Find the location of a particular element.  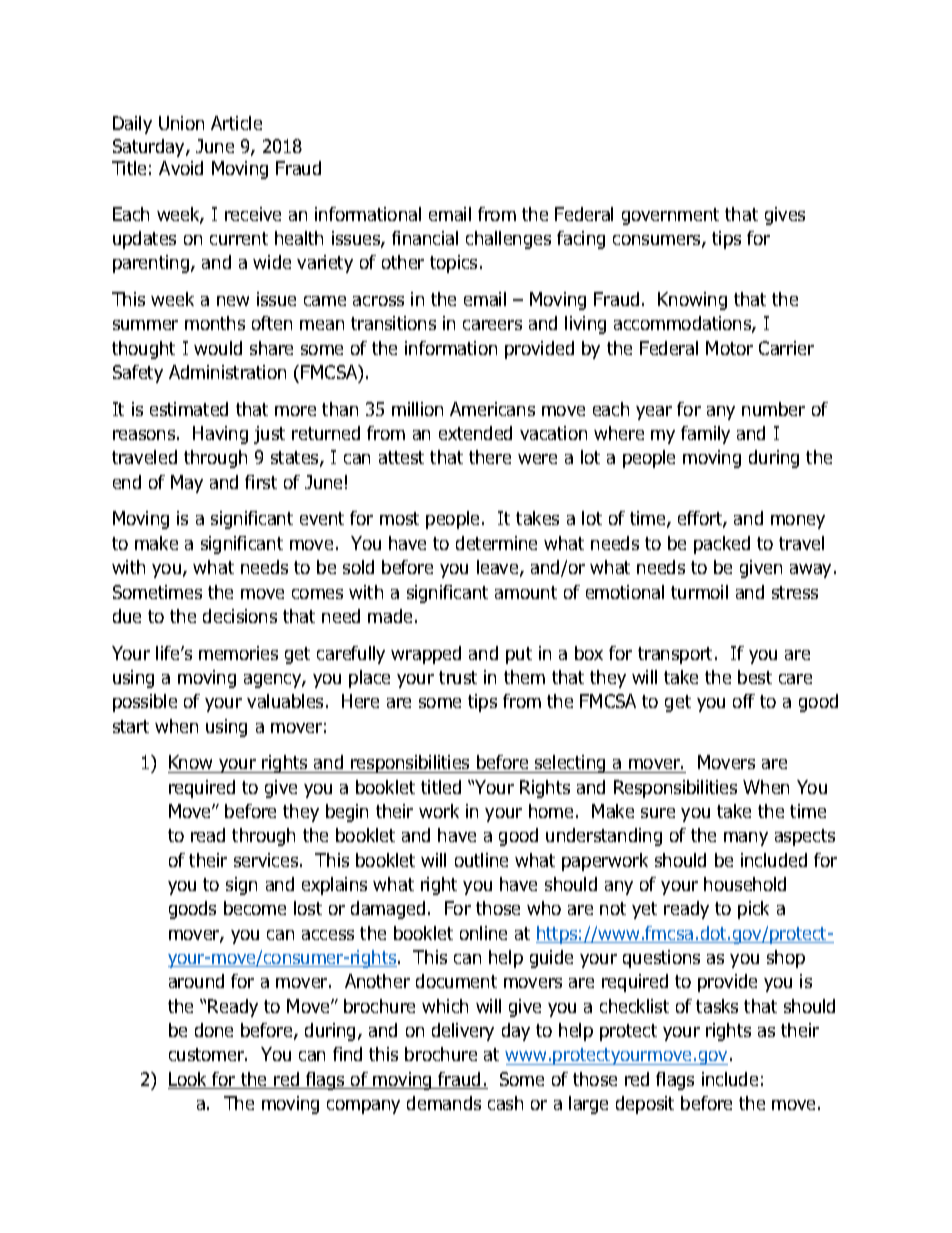

decisions is located at coordinates (240, 616).
